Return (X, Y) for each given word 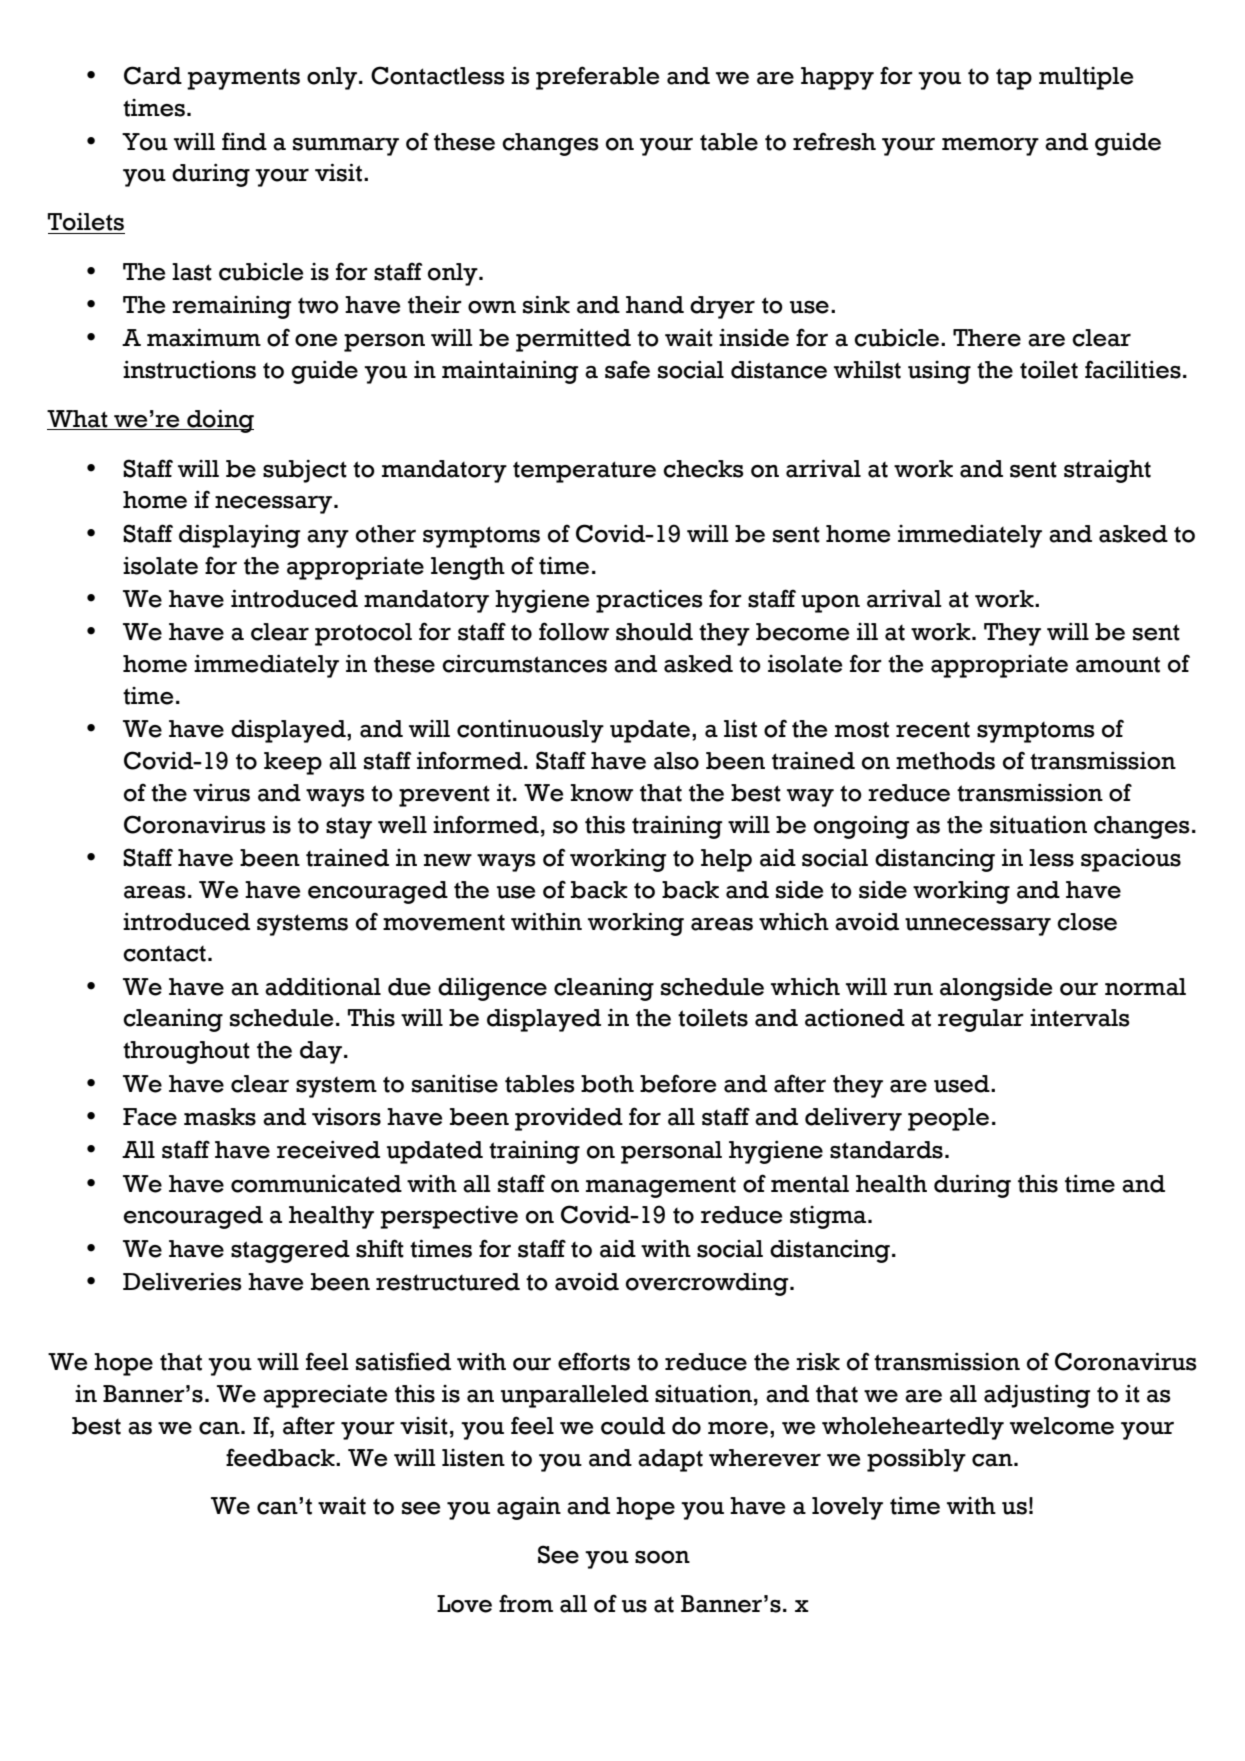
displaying (240, 536)
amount (1118, 664)
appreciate (325, 1396)
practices (649, 601)
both (607, 1084)
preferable (597, 78)
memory (990, 147)
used (963, 1084)
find (244, 141)
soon (662, 1557)
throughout (186, 1052)
